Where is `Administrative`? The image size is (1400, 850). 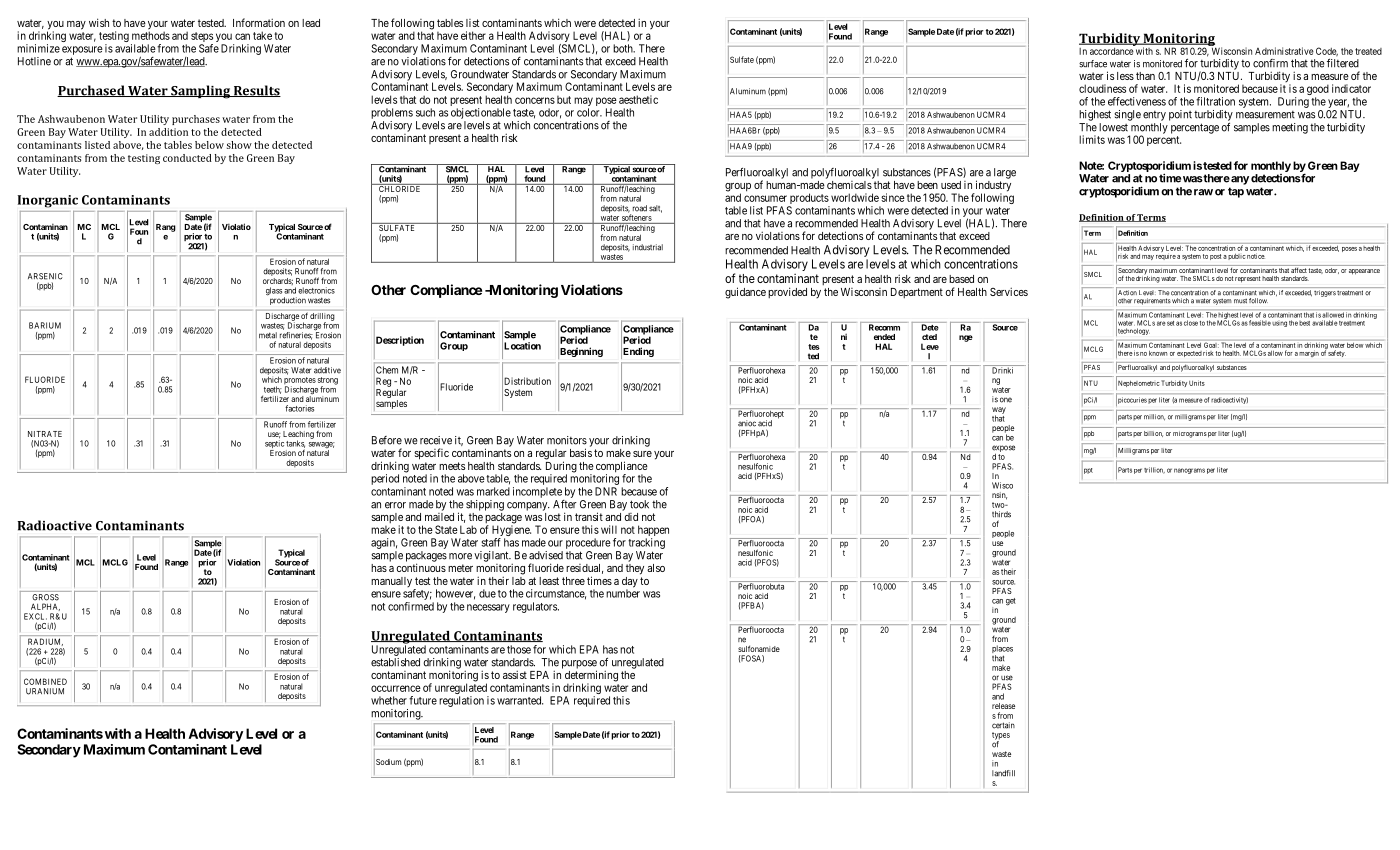
Administrative is located at coordinates (1284, 51).
